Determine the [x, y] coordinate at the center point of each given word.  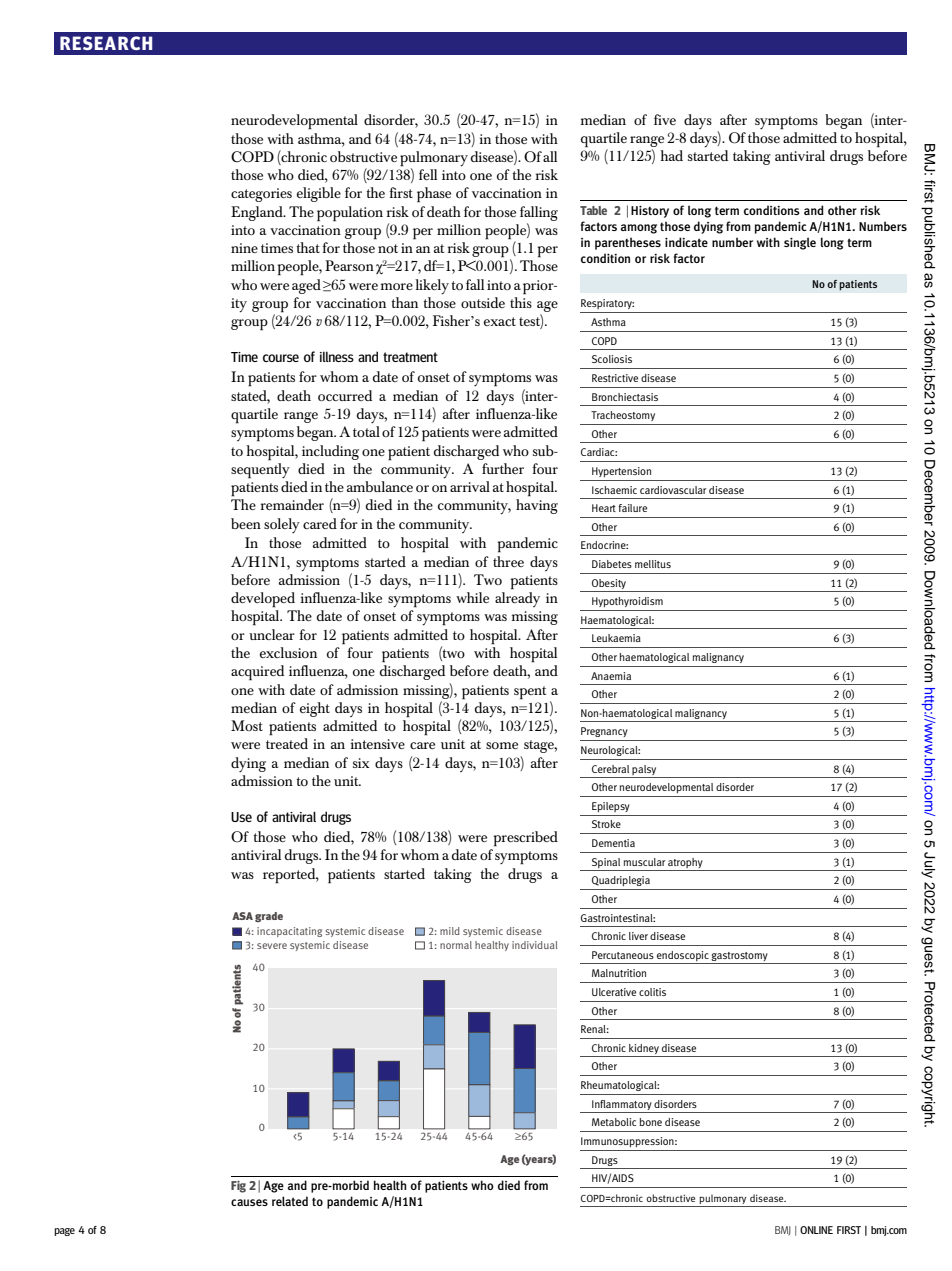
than [404, 302]
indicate [686, 242]
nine [244, 248]
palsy [644, 770]
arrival [470, 486]
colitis [652, 992]
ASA [242, 916]
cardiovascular [673, 490]
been [246, 523]
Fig [238, 1186]
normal [456, 945]
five [665, 119]
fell [428, 174]
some [502, 745]
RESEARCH [106, 43]
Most [247, 725]
